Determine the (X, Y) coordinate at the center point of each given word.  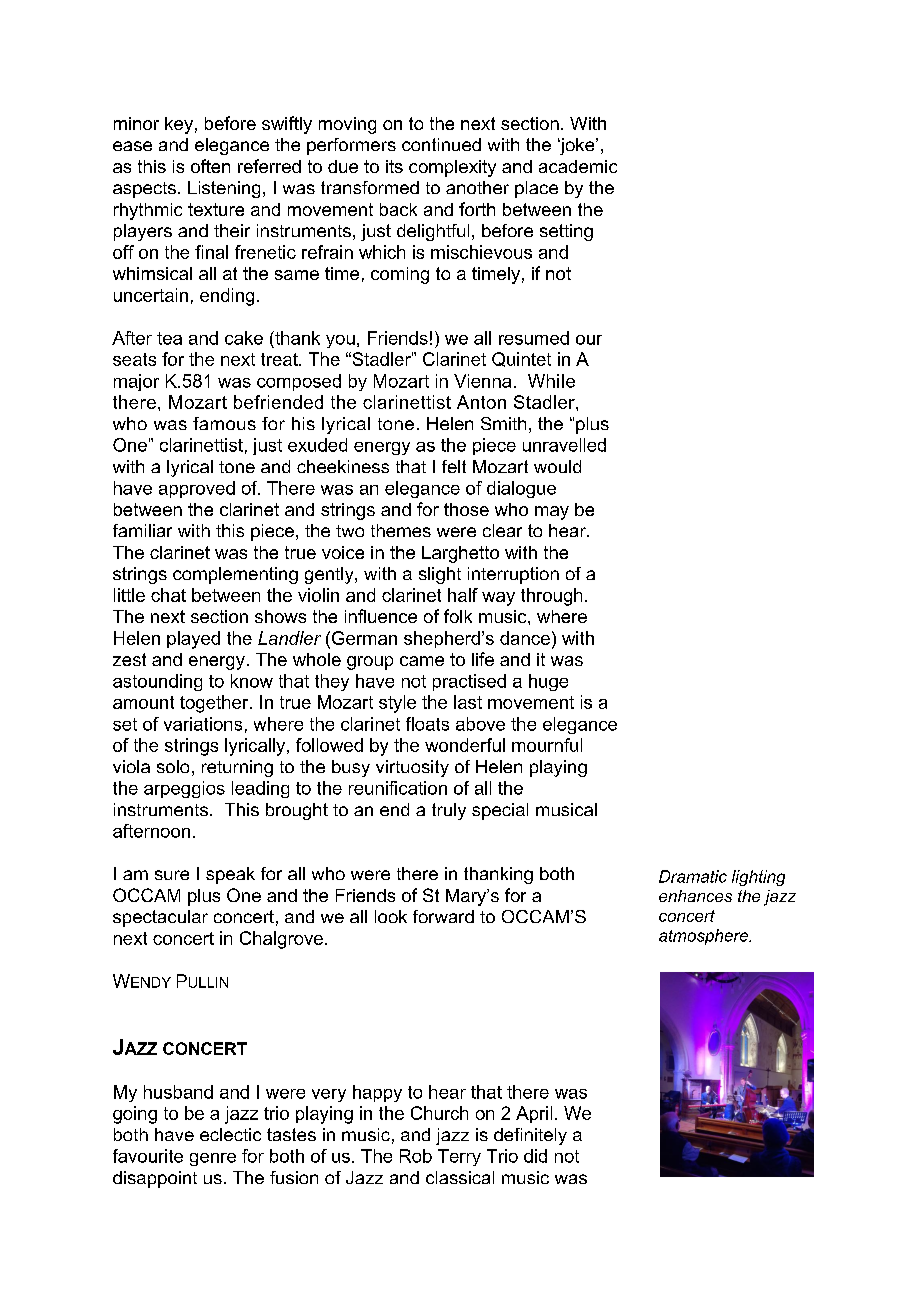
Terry (459, 1157)
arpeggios (184, 789)
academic (578, 166)
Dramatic (693, 876)
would (557, 466)
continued (441, 144)
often (210, 166)
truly (449, 811)
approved (197, 489)
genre (213, 1159)
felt (454, 466)
